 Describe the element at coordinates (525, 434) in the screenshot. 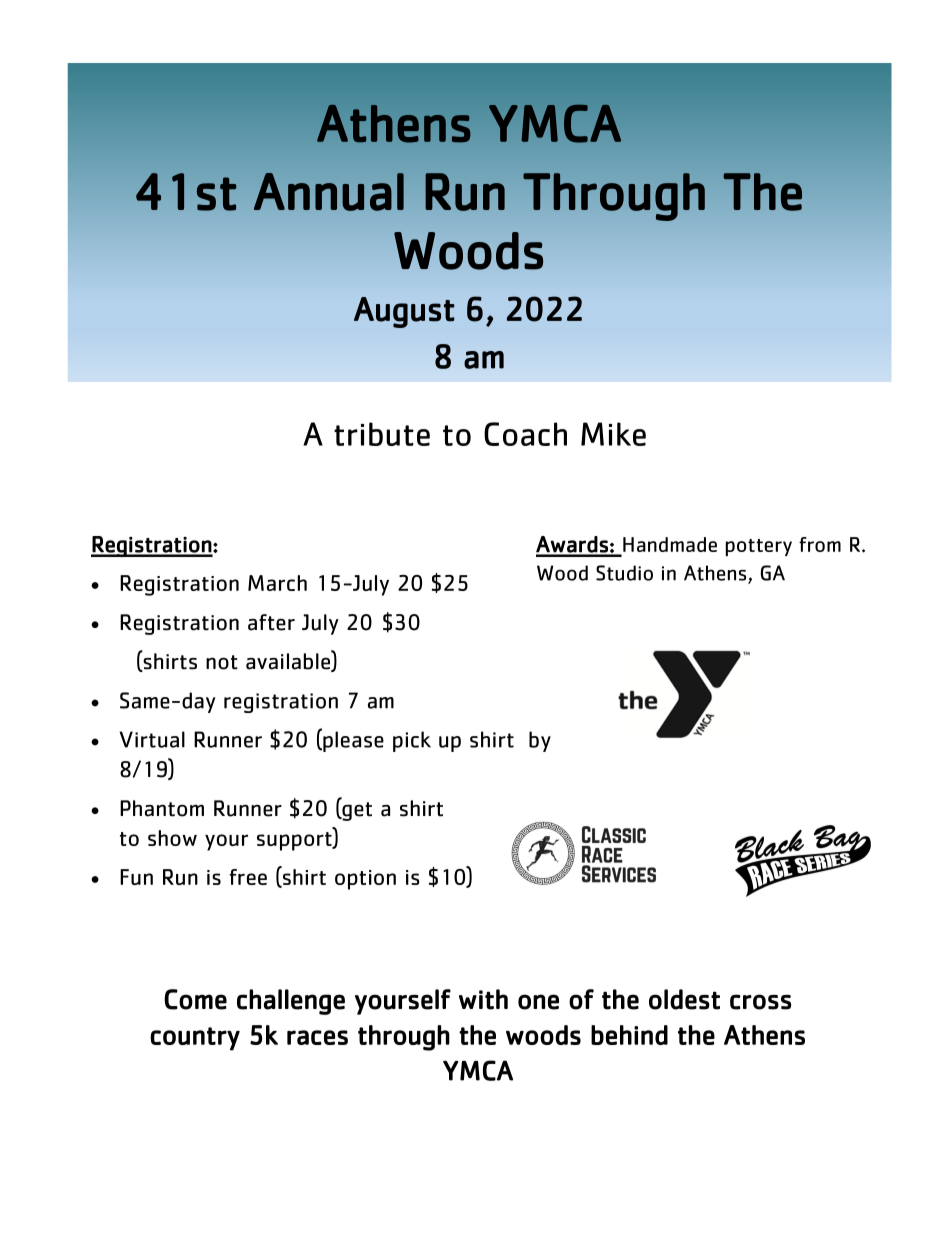

I see `Coach` at that location.
